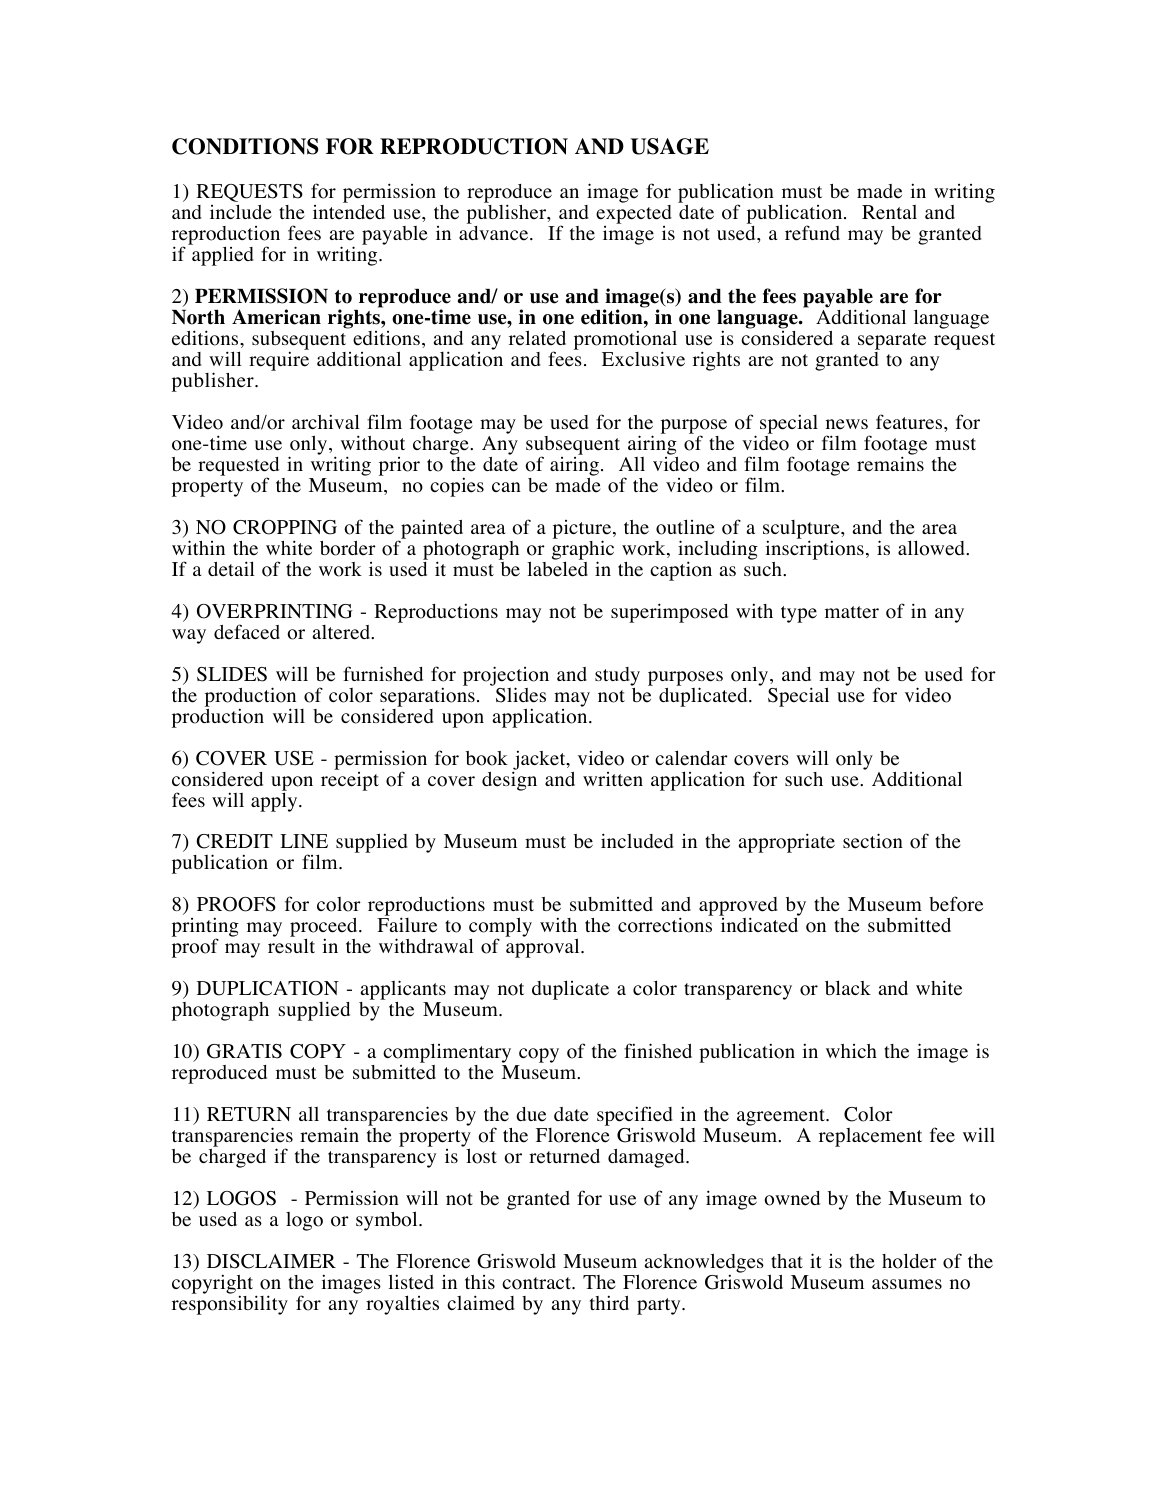 This page has width=1167, height=1511. What do you see at coordinates (907, 1284) in the page?
I see `assumes` at bounding box center [907, 1284].
